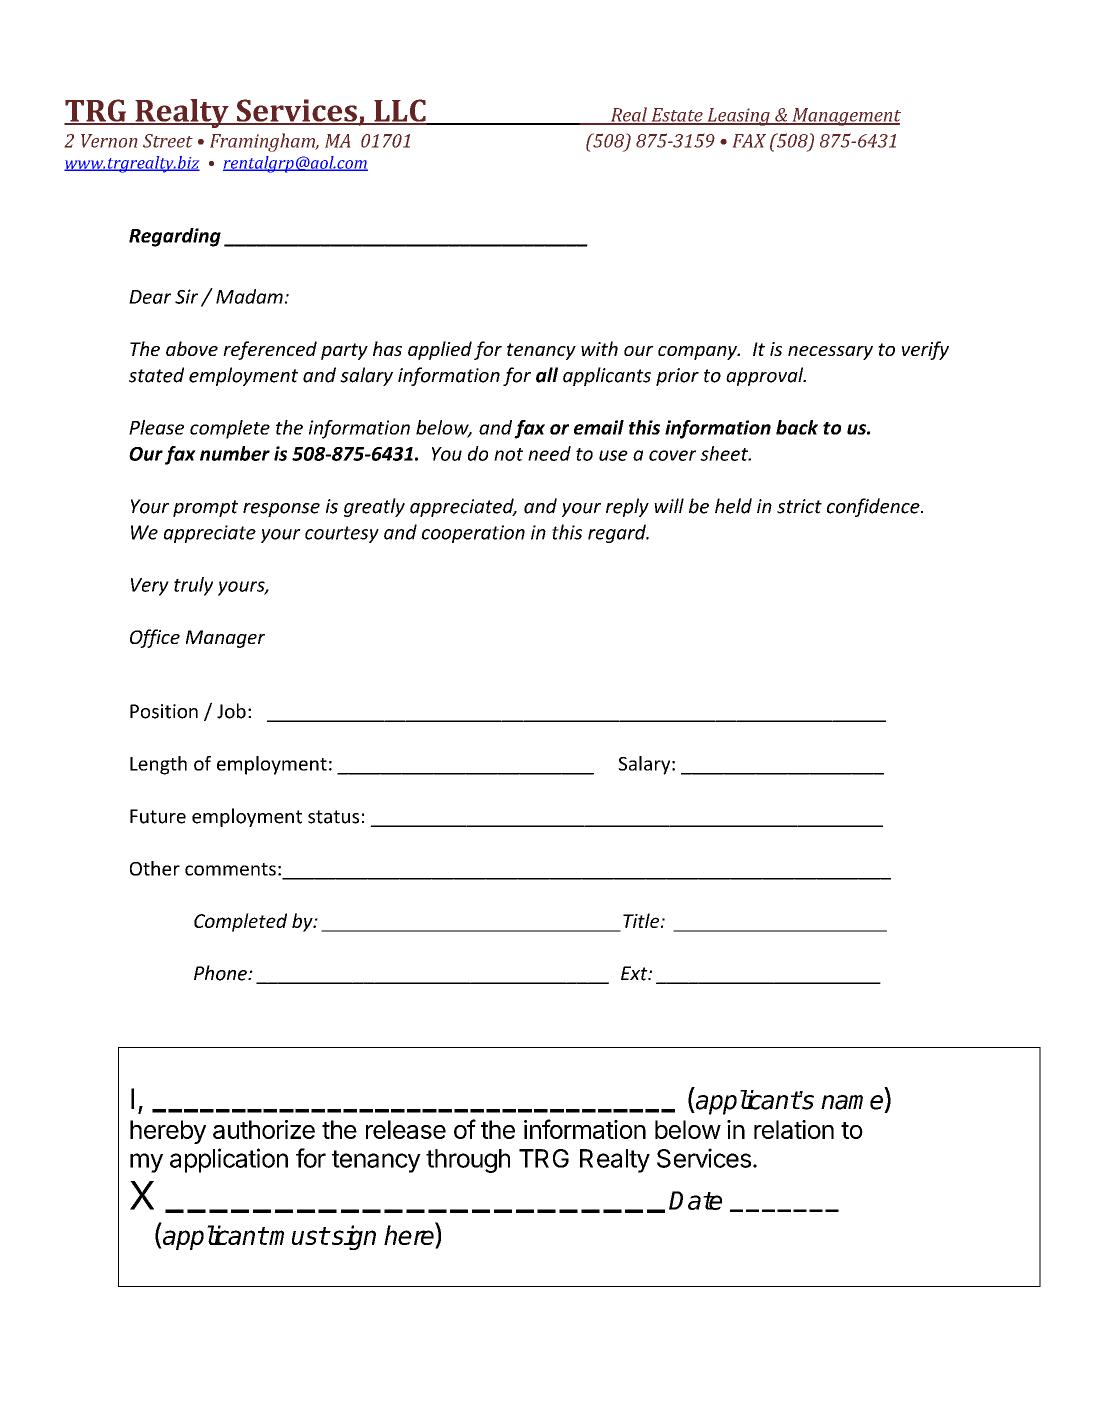 This page has height=1416, width=1094. What do you see at coordinates (168, 141) in the page?
I see `Street` at bounding box center [168, 141].
